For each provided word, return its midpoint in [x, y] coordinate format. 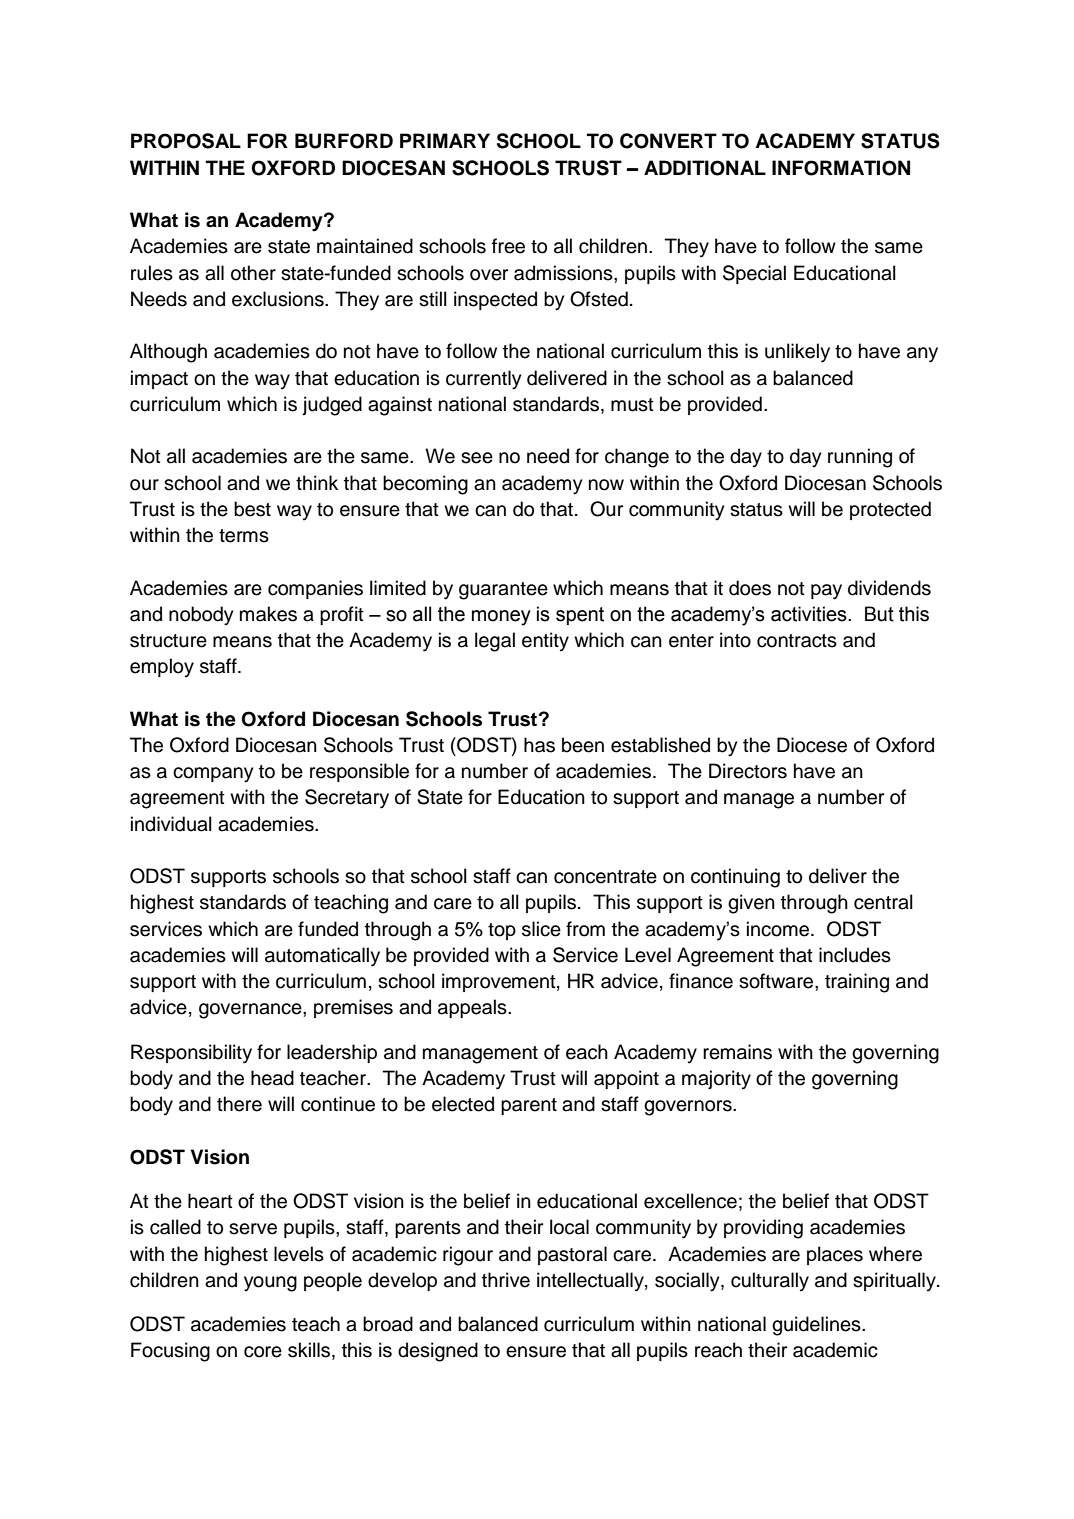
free [508, 246]
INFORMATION [841, 168]
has [539, 745]
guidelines [817, 1326]
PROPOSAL [186, 141]
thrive [506, 1280]
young [270, 1284]
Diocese [812, 745]
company [213, 775]
